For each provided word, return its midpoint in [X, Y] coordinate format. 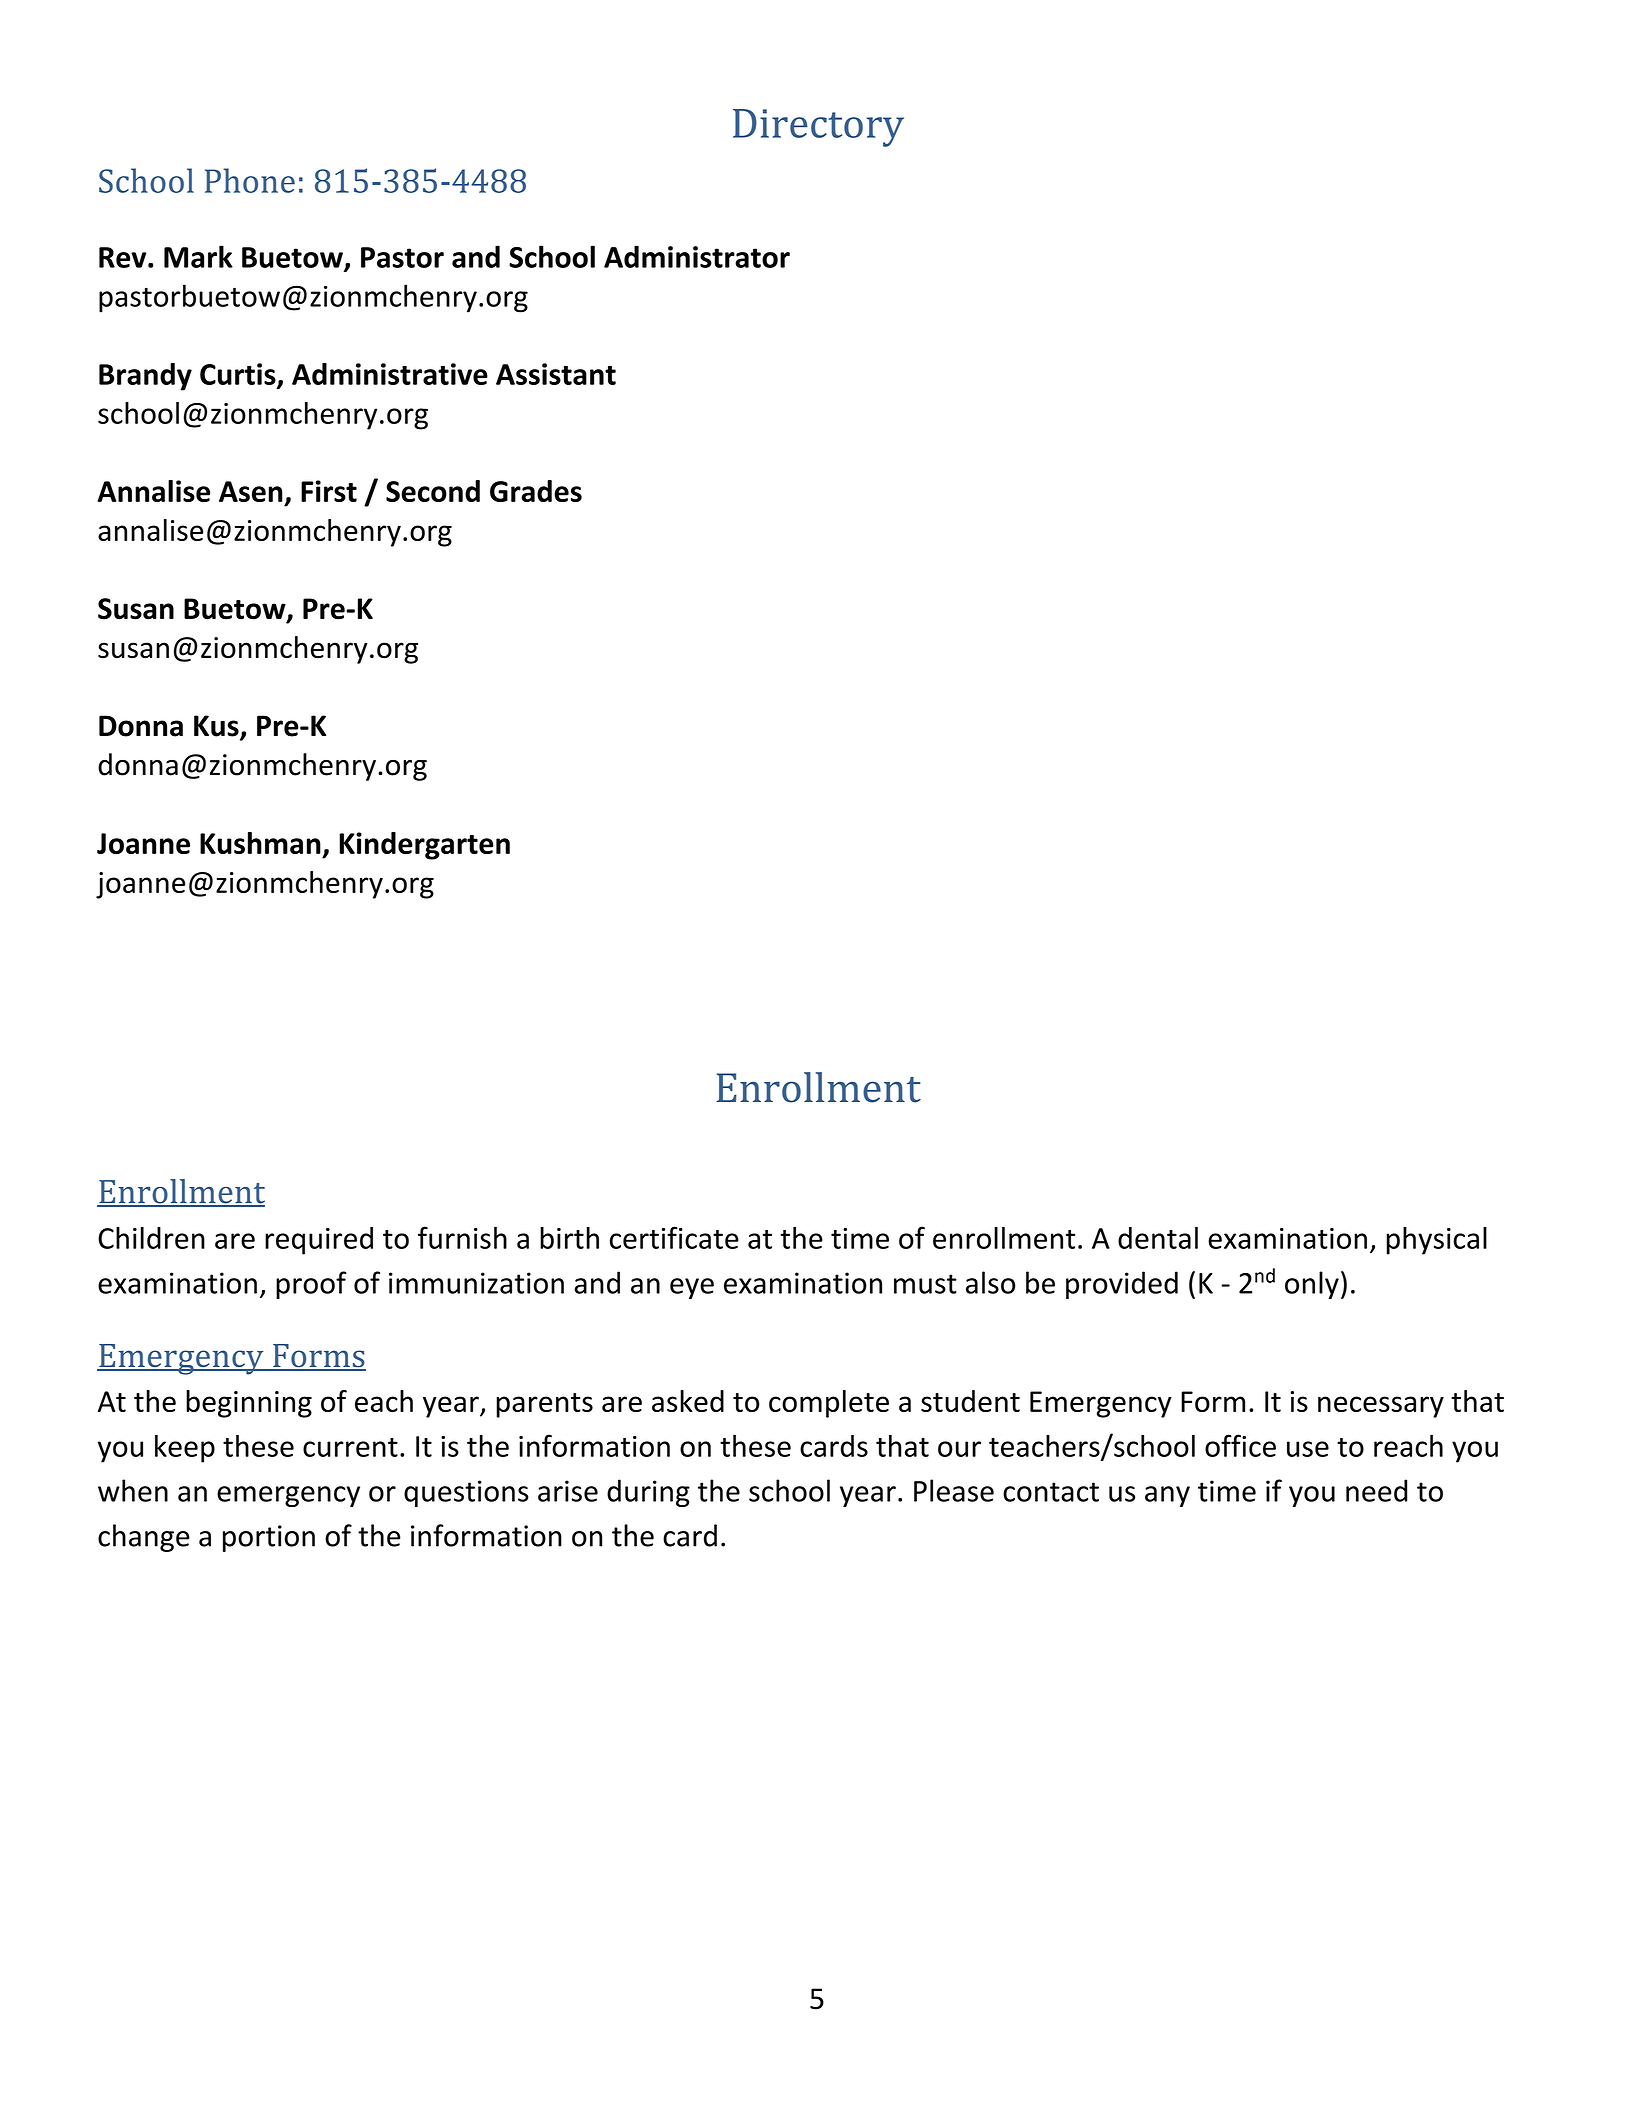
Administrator [697, 256]
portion [269, 1538]
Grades [536, 491]
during [648, 1493]
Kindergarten [424, 846]
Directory [818, 128]
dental [1158, 1238]
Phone [250, 180]
